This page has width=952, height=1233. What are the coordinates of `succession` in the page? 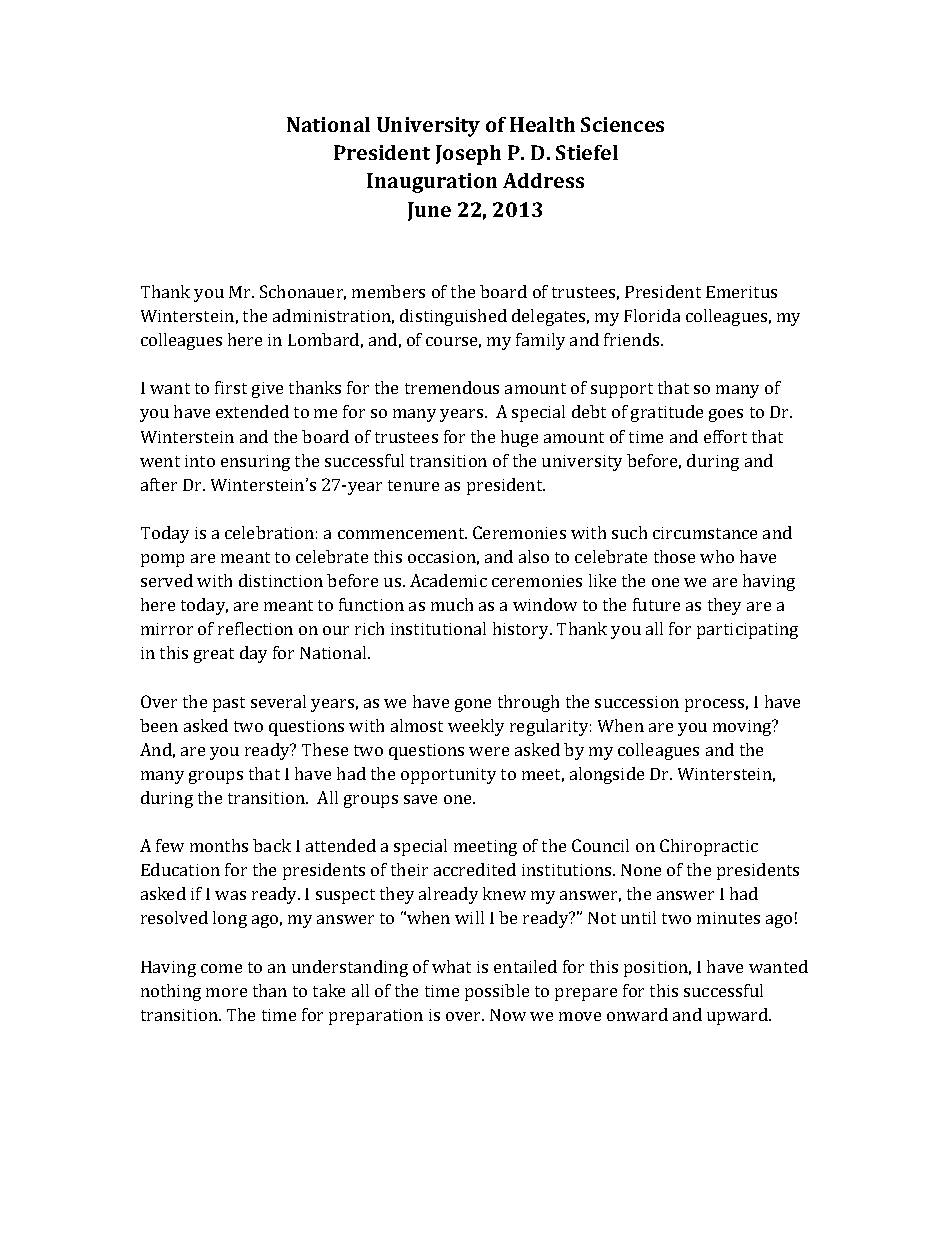 It's located at (637, 702).
